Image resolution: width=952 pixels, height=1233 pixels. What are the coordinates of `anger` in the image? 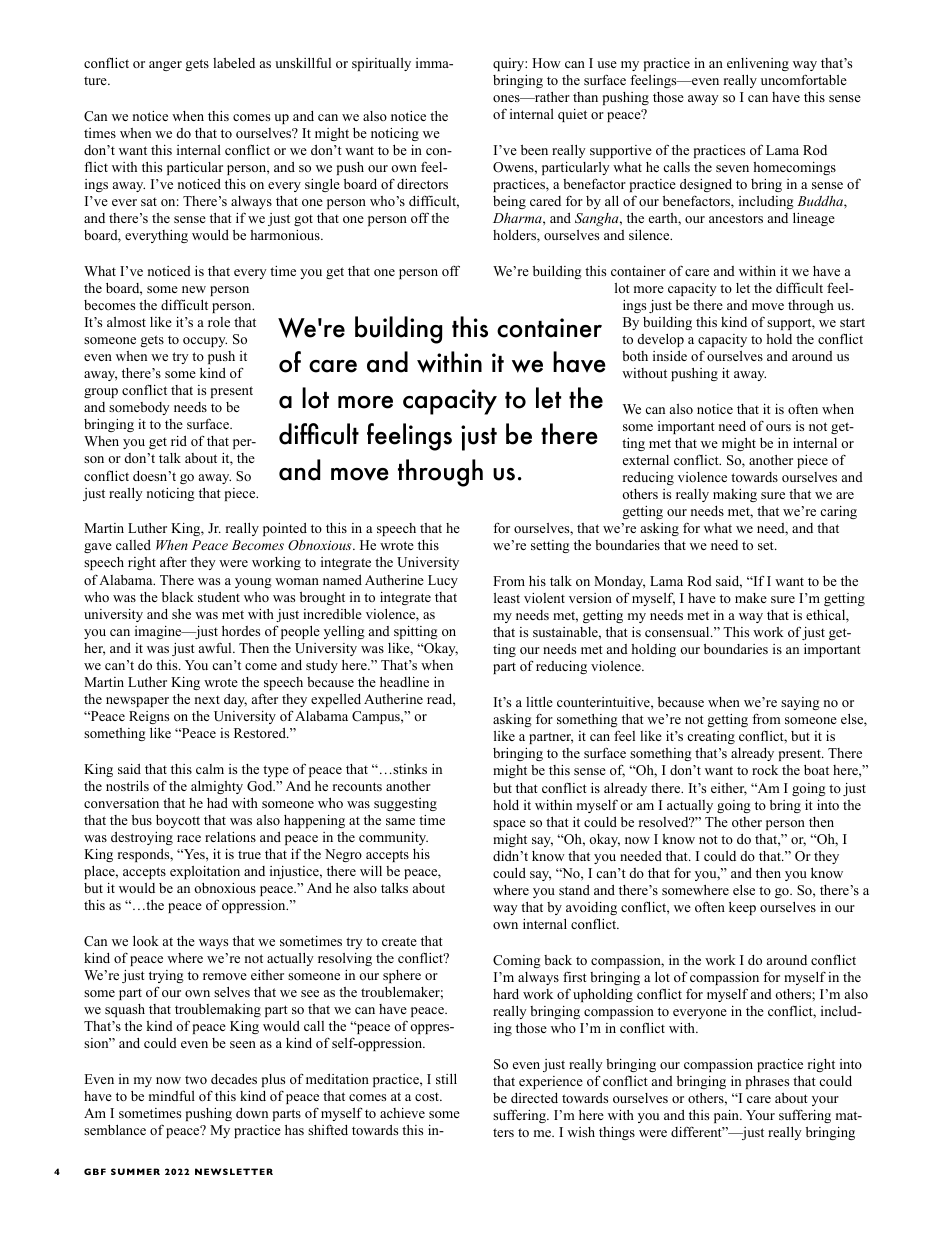 It's located at (165, 66).
